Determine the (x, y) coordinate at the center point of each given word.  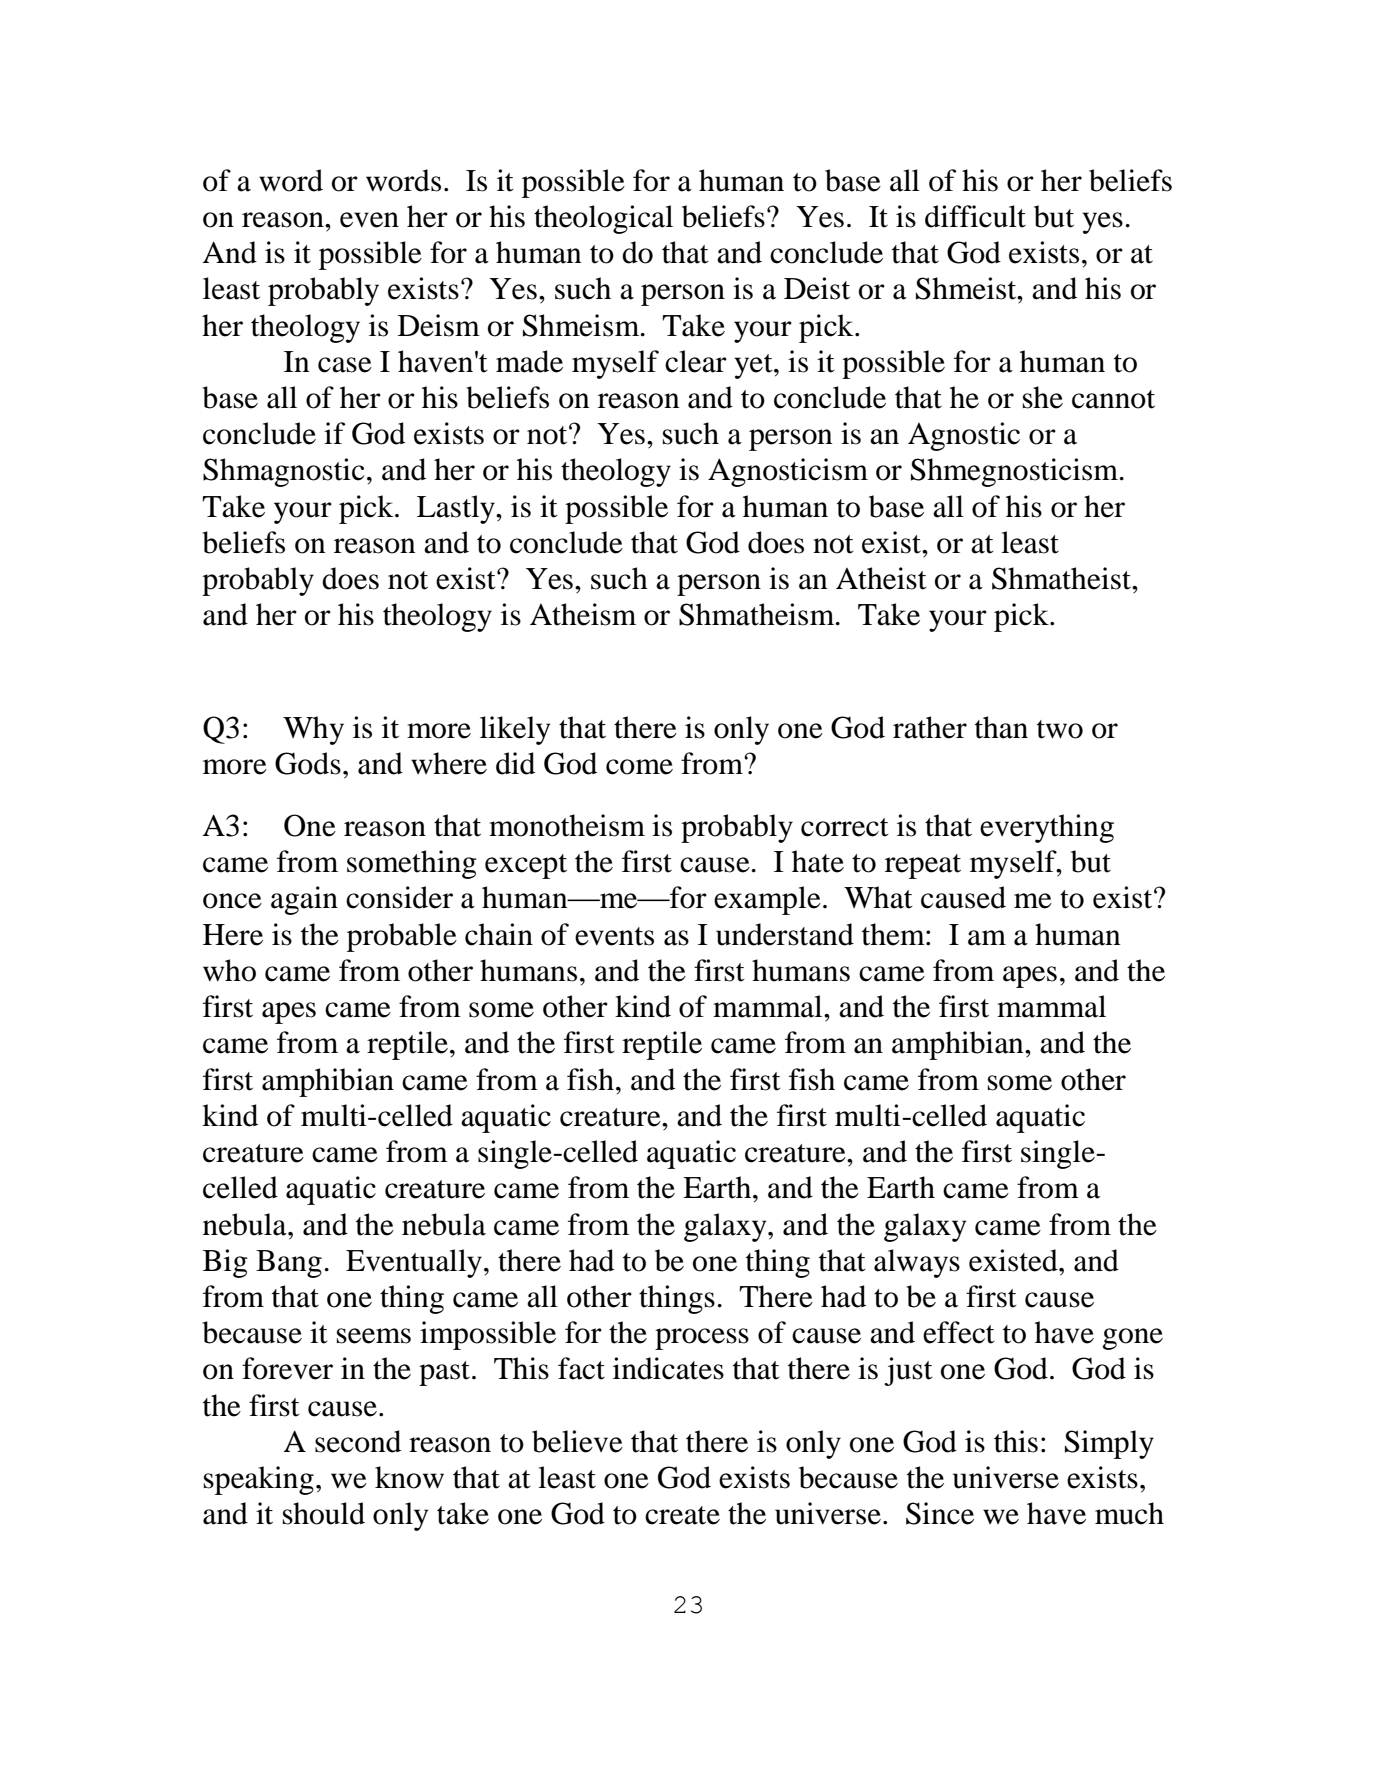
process (702, 1339)
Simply (1109, 1444)
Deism (439, 325)
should (324, 1513)
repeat (923, 866)
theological (603, 219)
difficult (975, 216)
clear (696, 361)
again (304, 900)
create (682, 1515)
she (1043, 397)
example (767, 900)
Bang (289, 1264)
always (917, 1263)
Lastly (457, 509)
